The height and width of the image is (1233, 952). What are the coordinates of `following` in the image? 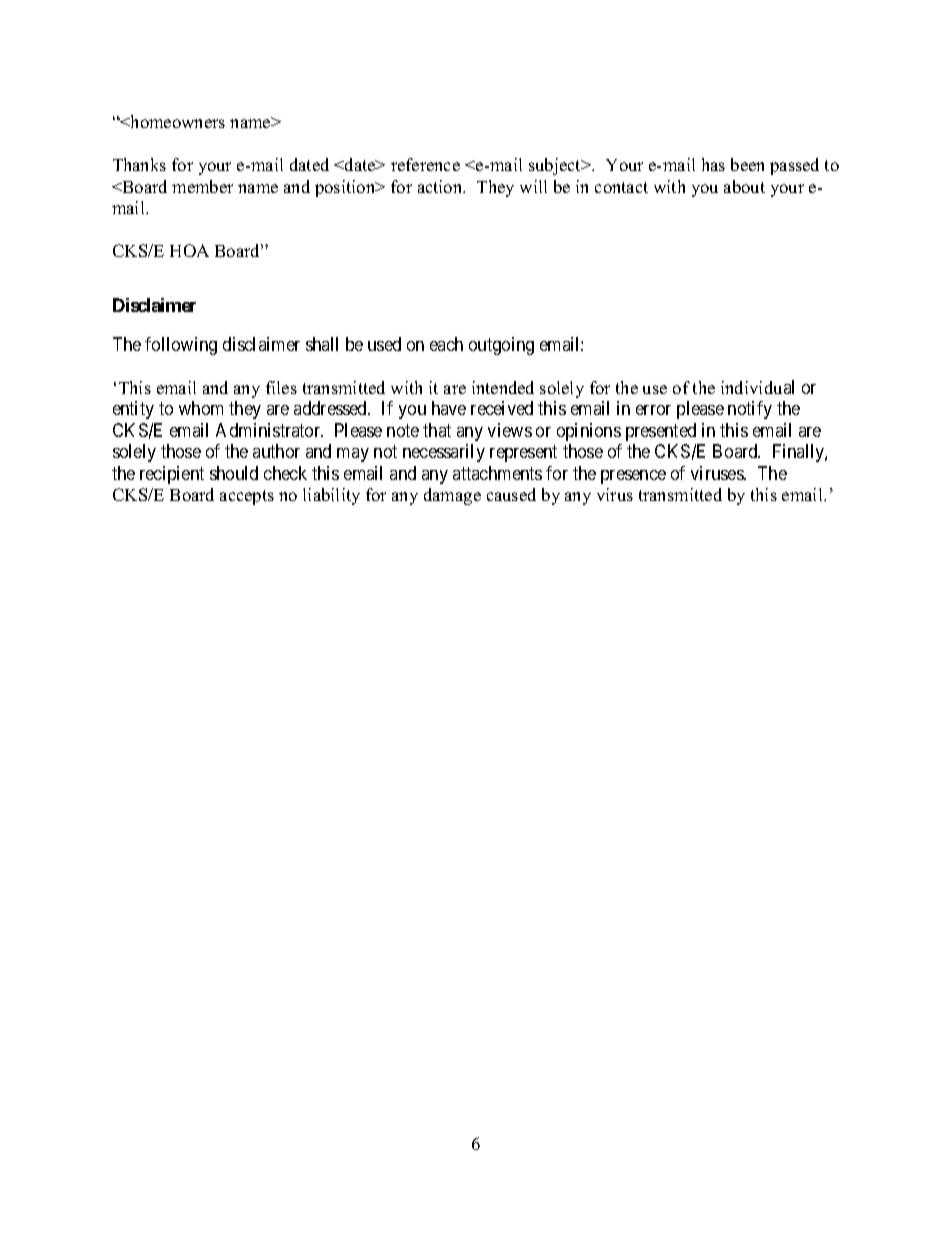 It's located at (181, 346).
